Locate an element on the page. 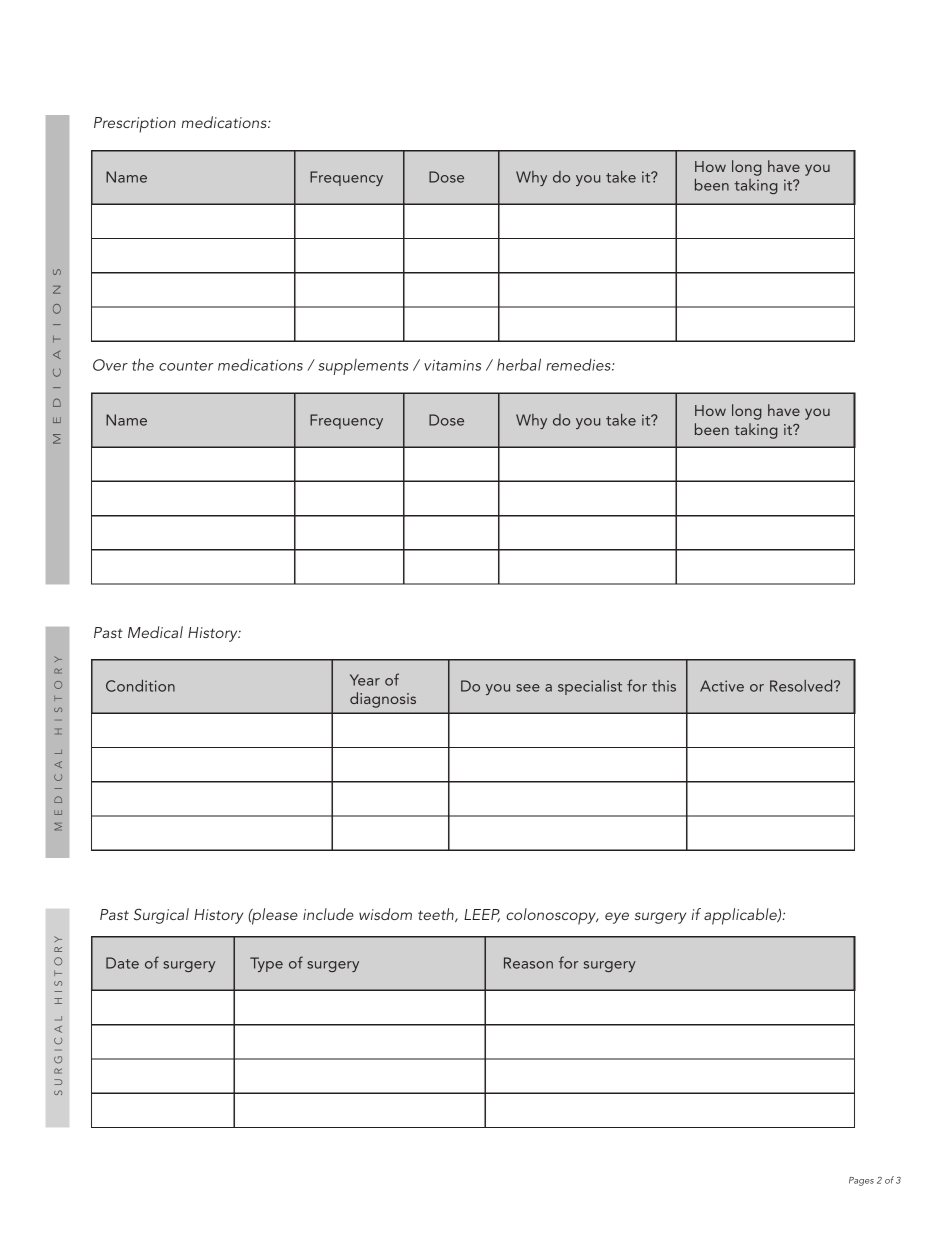 The width and height of the image is (952, 1233). herbal is located at coordinates (519, 364).
